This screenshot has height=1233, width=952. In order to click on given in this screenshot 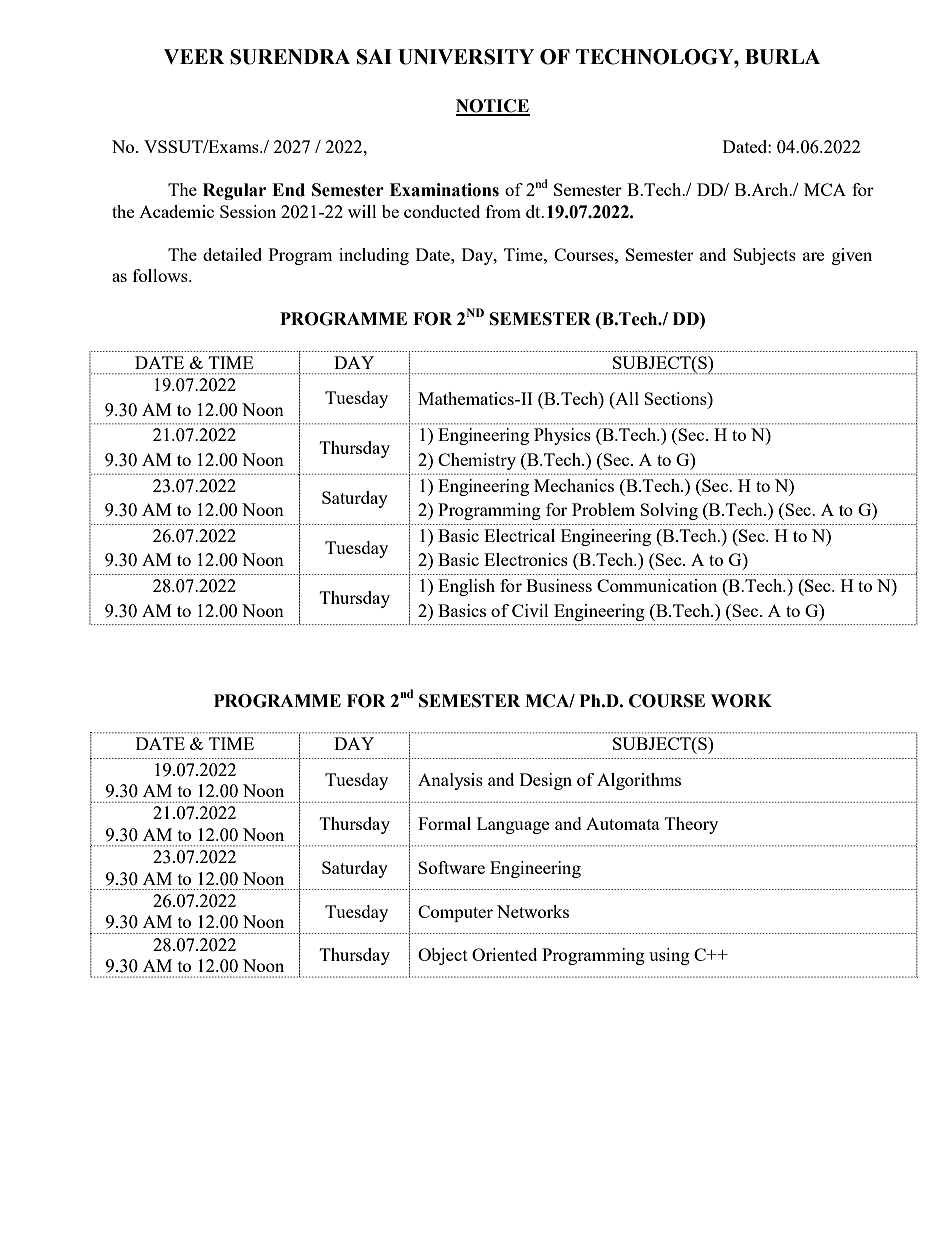, I will do `click(852, 256)`.
